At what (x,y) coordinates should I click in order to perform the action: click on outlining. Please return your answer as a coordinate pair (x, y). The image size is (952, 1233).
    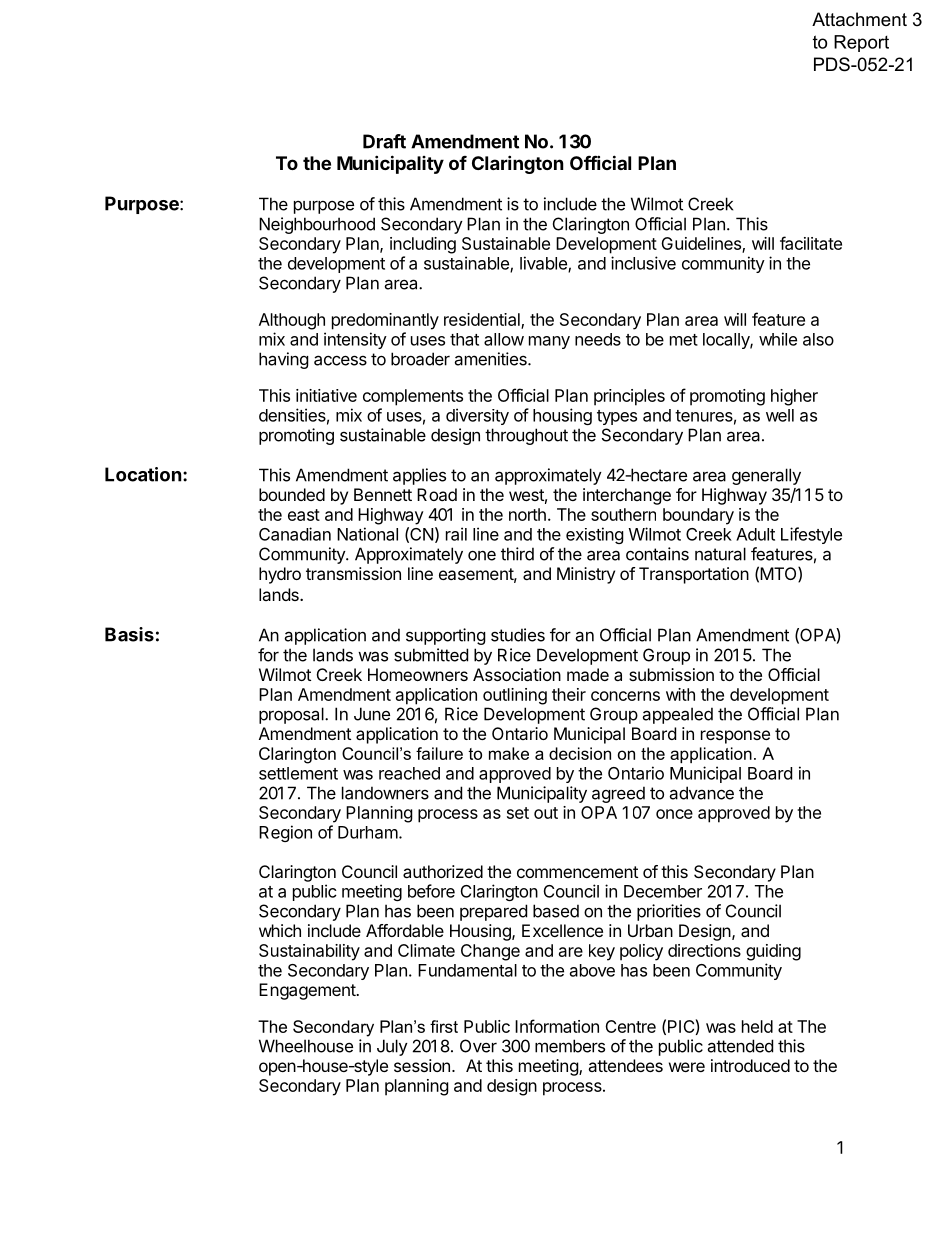
    Looking at the image, I should click on (515, 696).
